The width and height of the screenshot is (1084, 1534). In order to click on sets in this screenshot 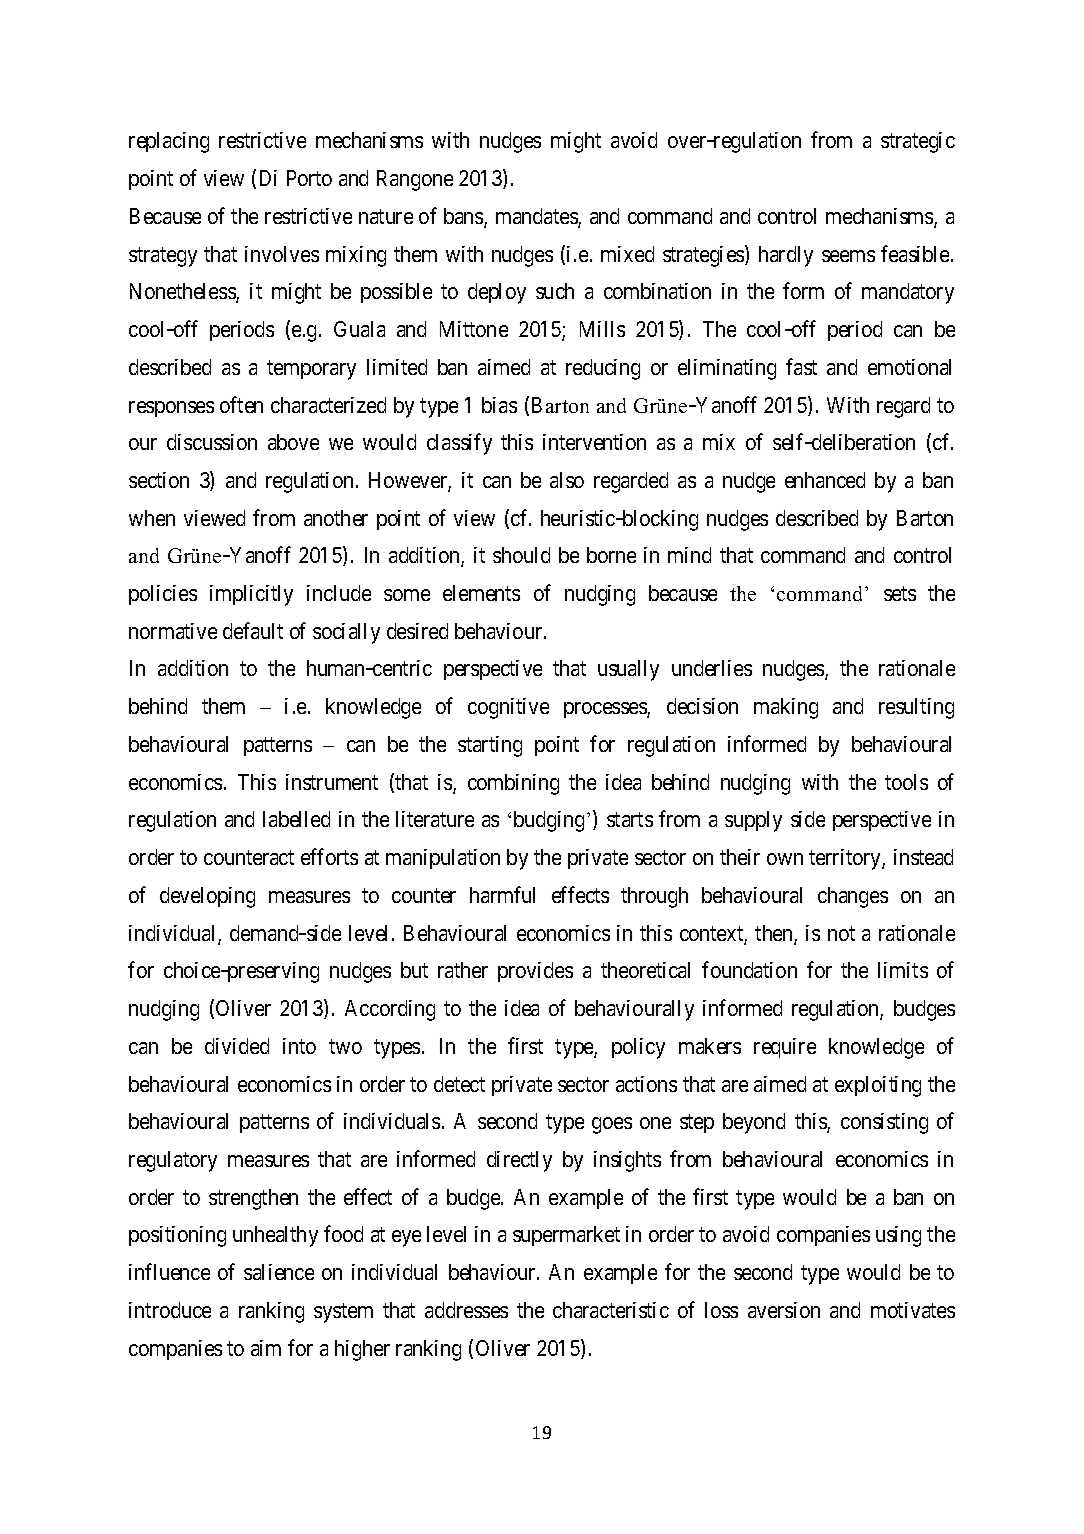, I will do `click(900, 593)`.
